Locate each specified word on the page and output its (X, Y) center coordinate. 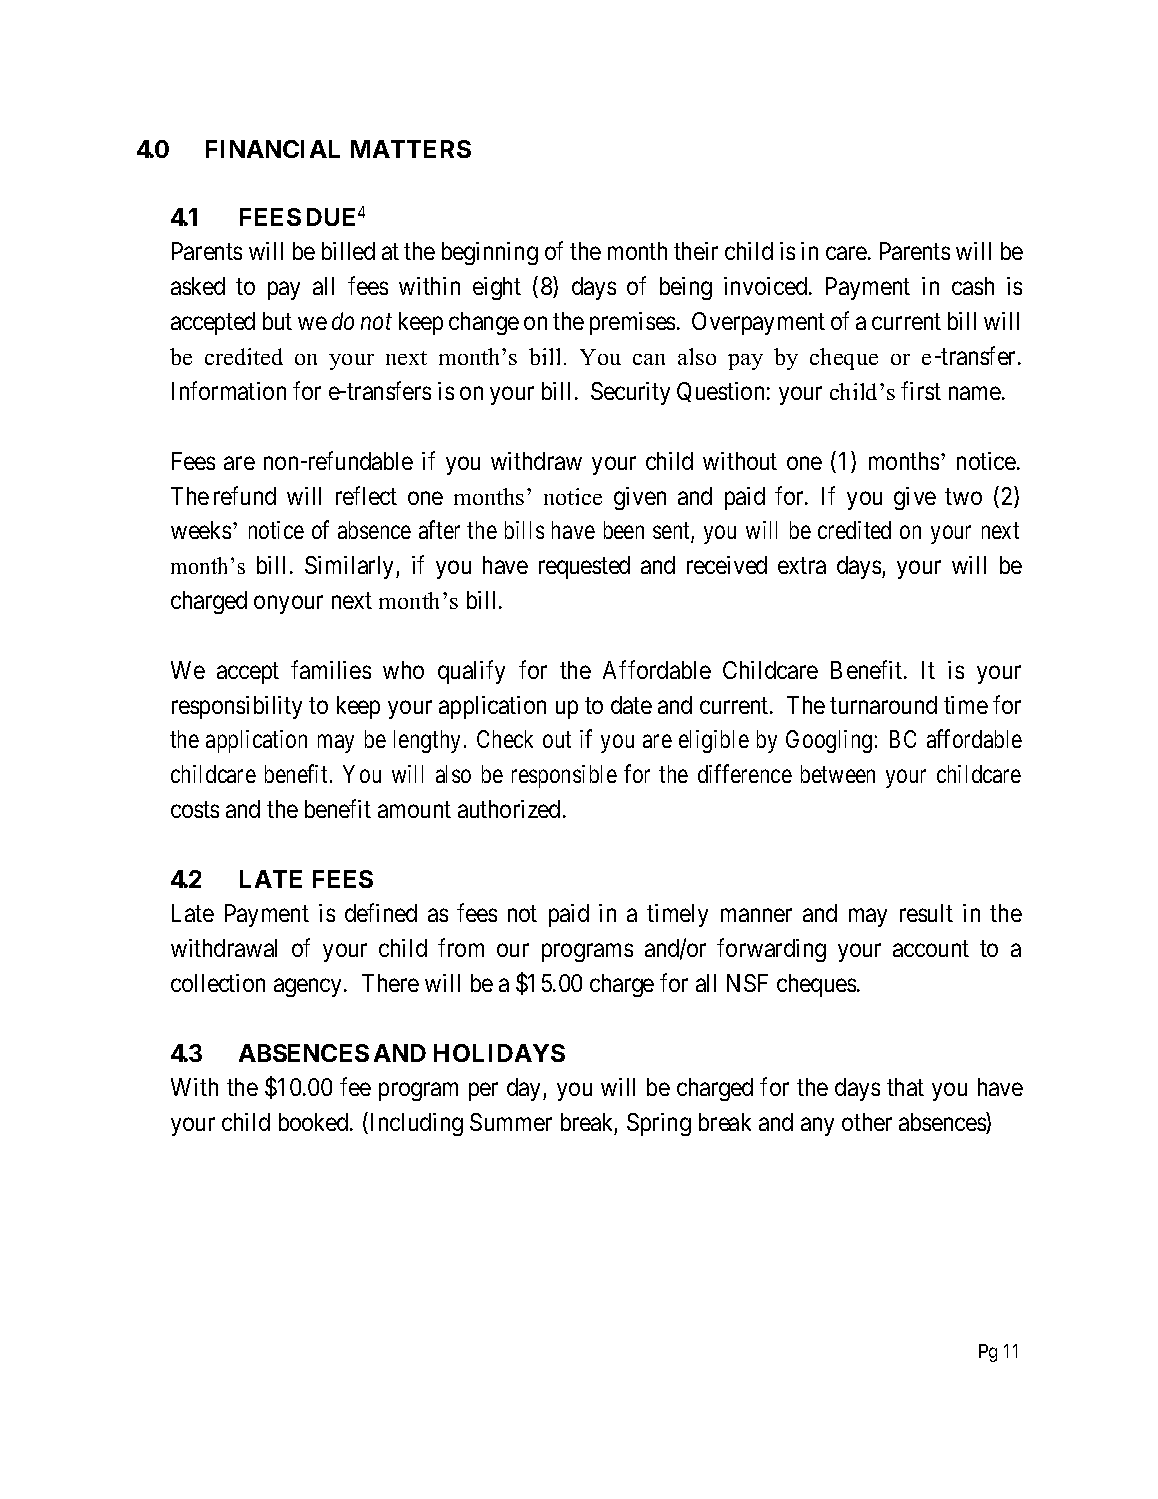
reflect (366, 495)
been (624, 530)
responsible (564, 776)
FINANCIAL (273, 149)
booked (315, 1122)
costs (195, 810)
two (963, 497)
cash (973, 286)
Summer (511, 1122)
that (905, 1087)
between (838, 774)
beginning (490, 253)
